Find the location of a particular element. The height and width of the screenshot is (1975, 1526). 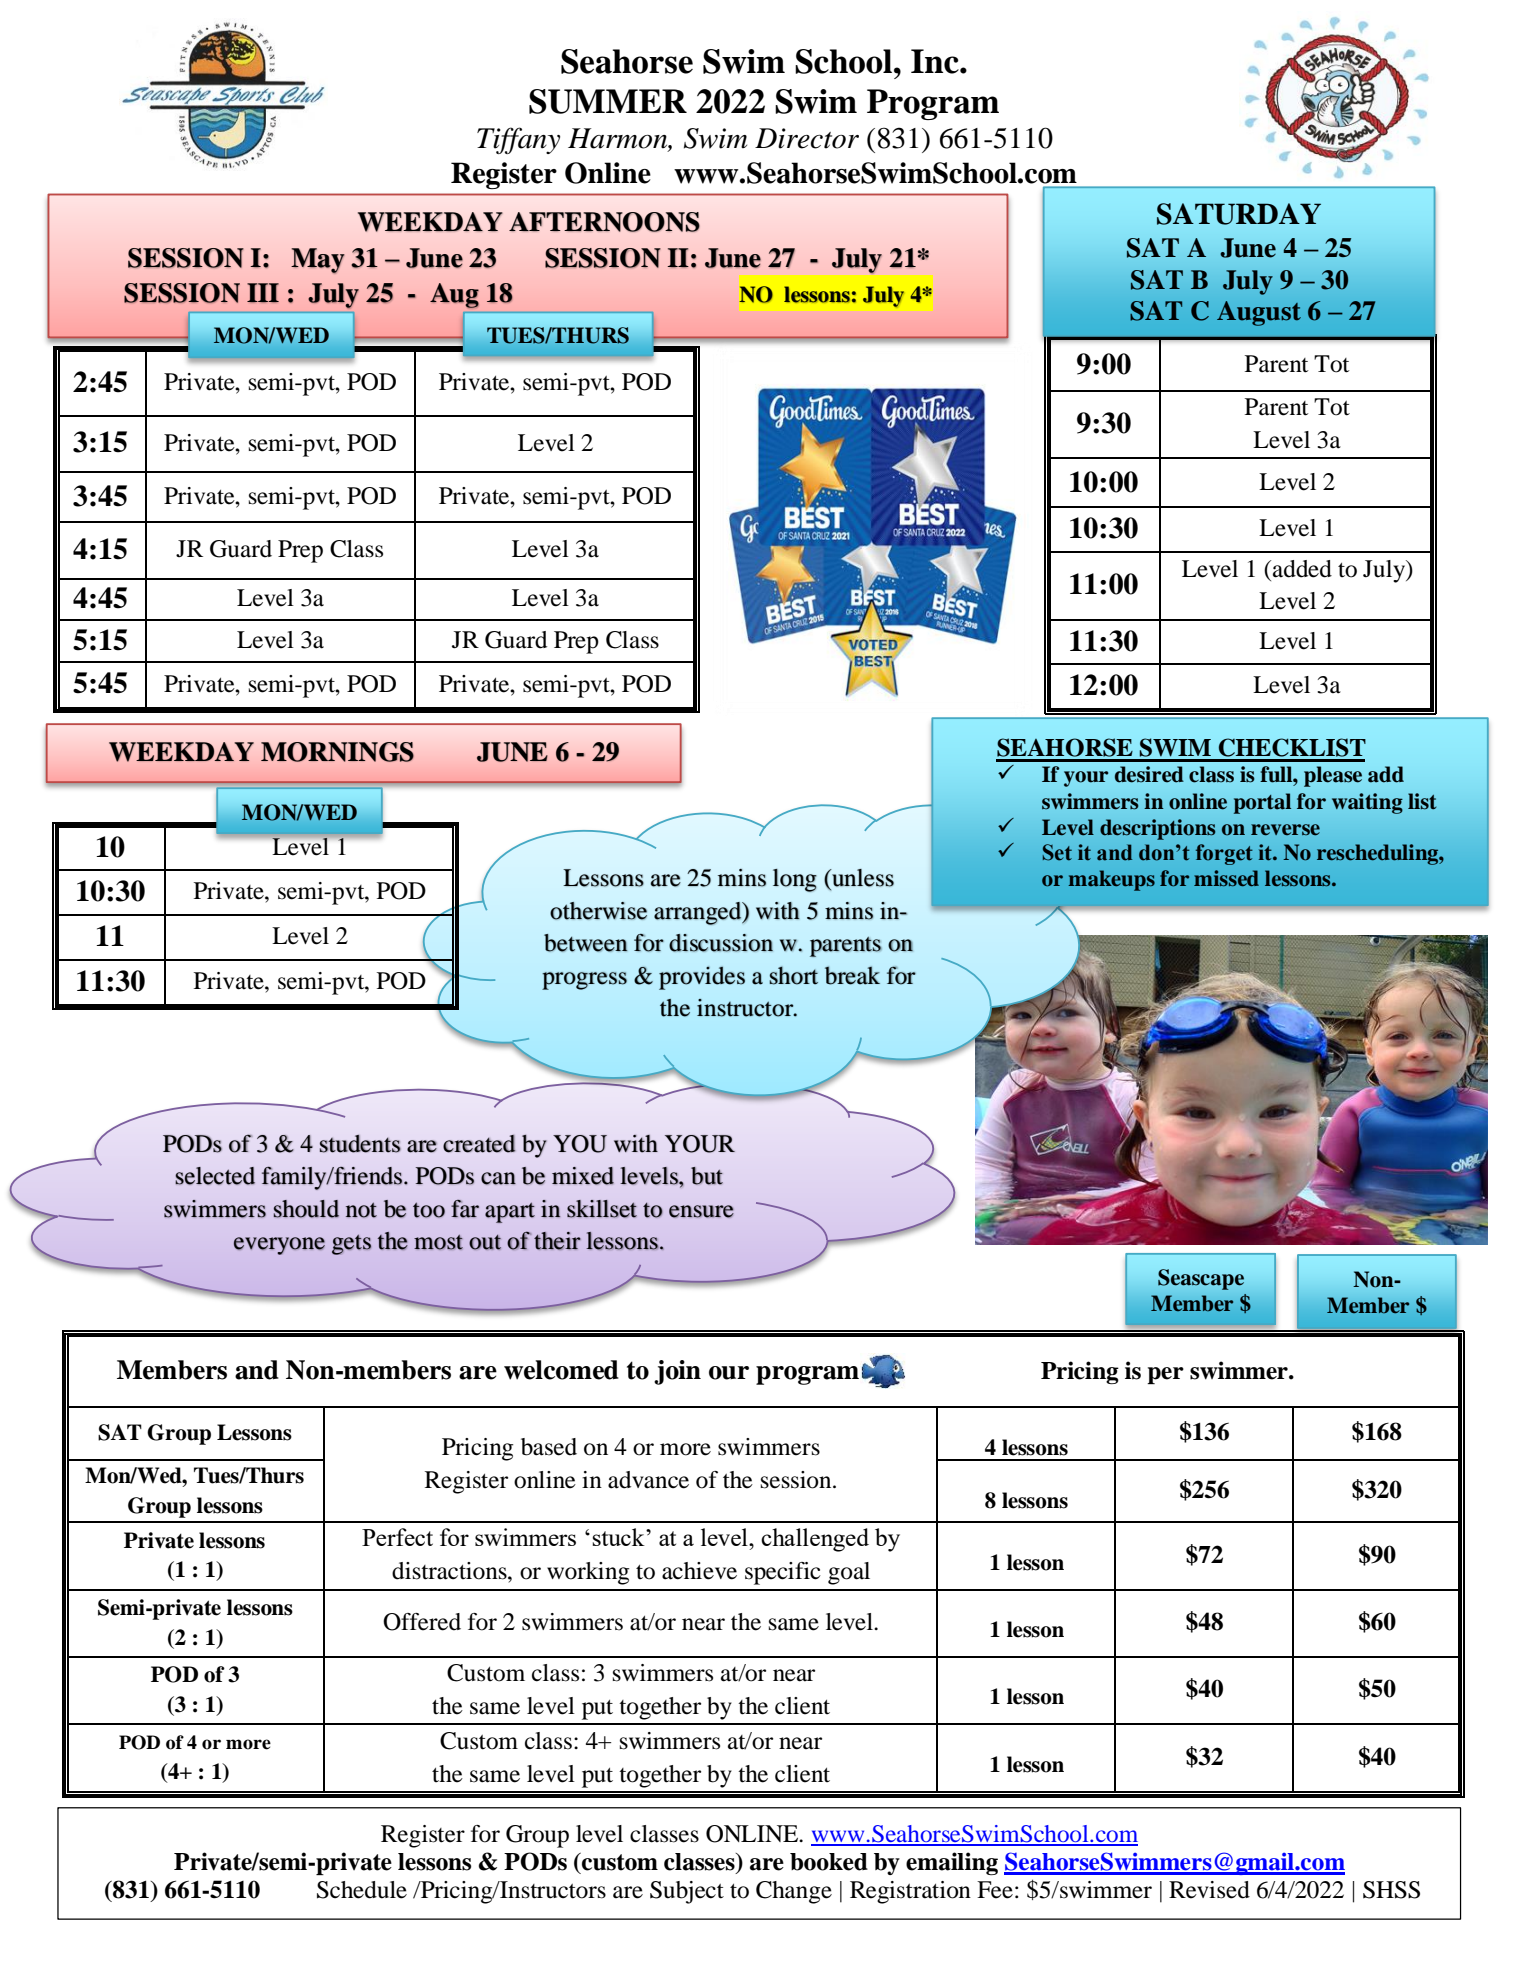

Schedule is located at coordinates (362, 1890).
